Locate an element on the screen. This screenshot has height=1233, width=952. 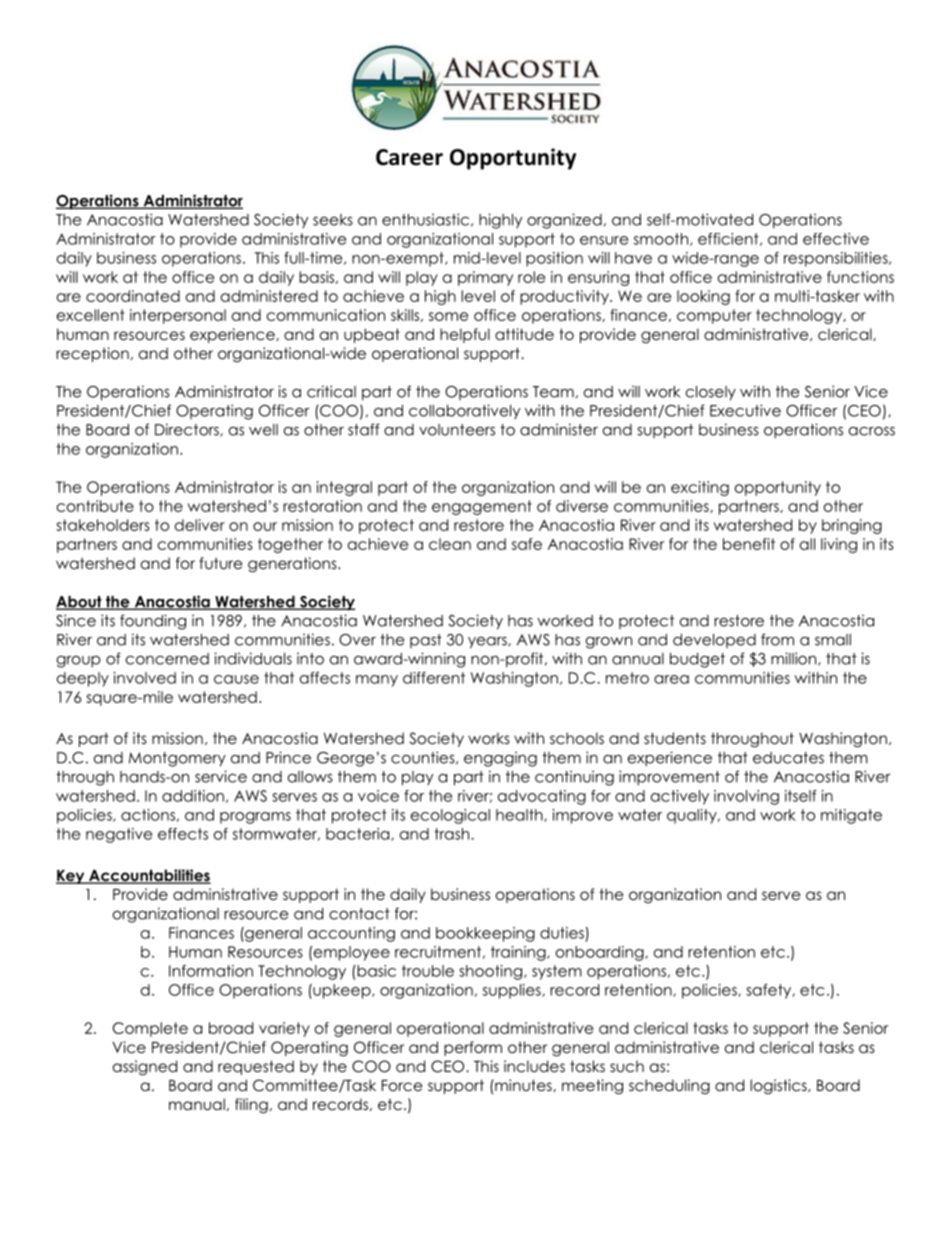
Career is located at coordinates (409, 157).
